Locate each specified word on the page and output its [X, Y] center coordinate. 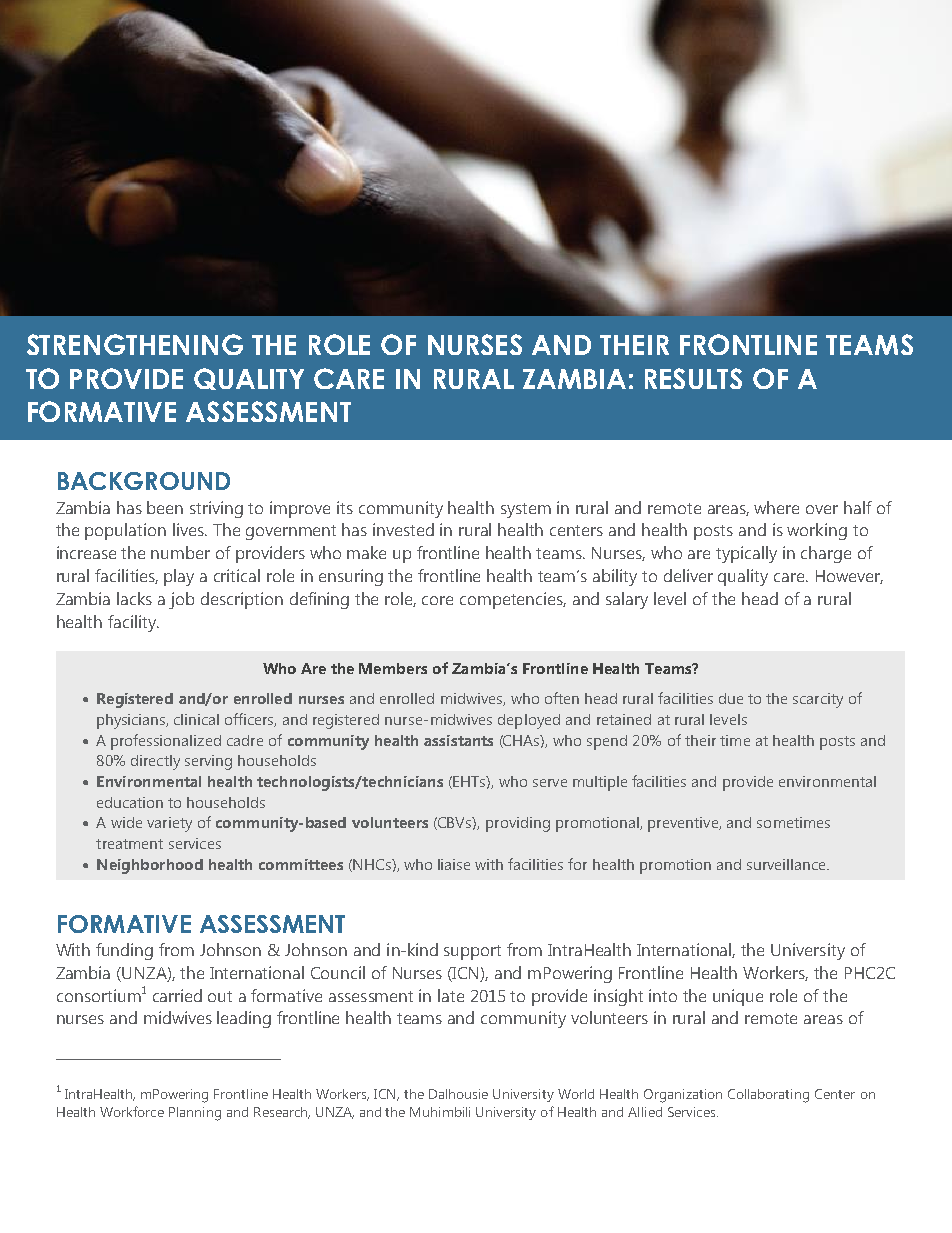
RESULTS [693, 378]
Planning [195, 1114]
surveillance [787, 864]
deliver [688, 575]
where [776, 507]
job [181, 600]
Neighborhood [150, 866]
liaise [454, 864]
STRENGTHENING [135, 344]
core [437, 600]
